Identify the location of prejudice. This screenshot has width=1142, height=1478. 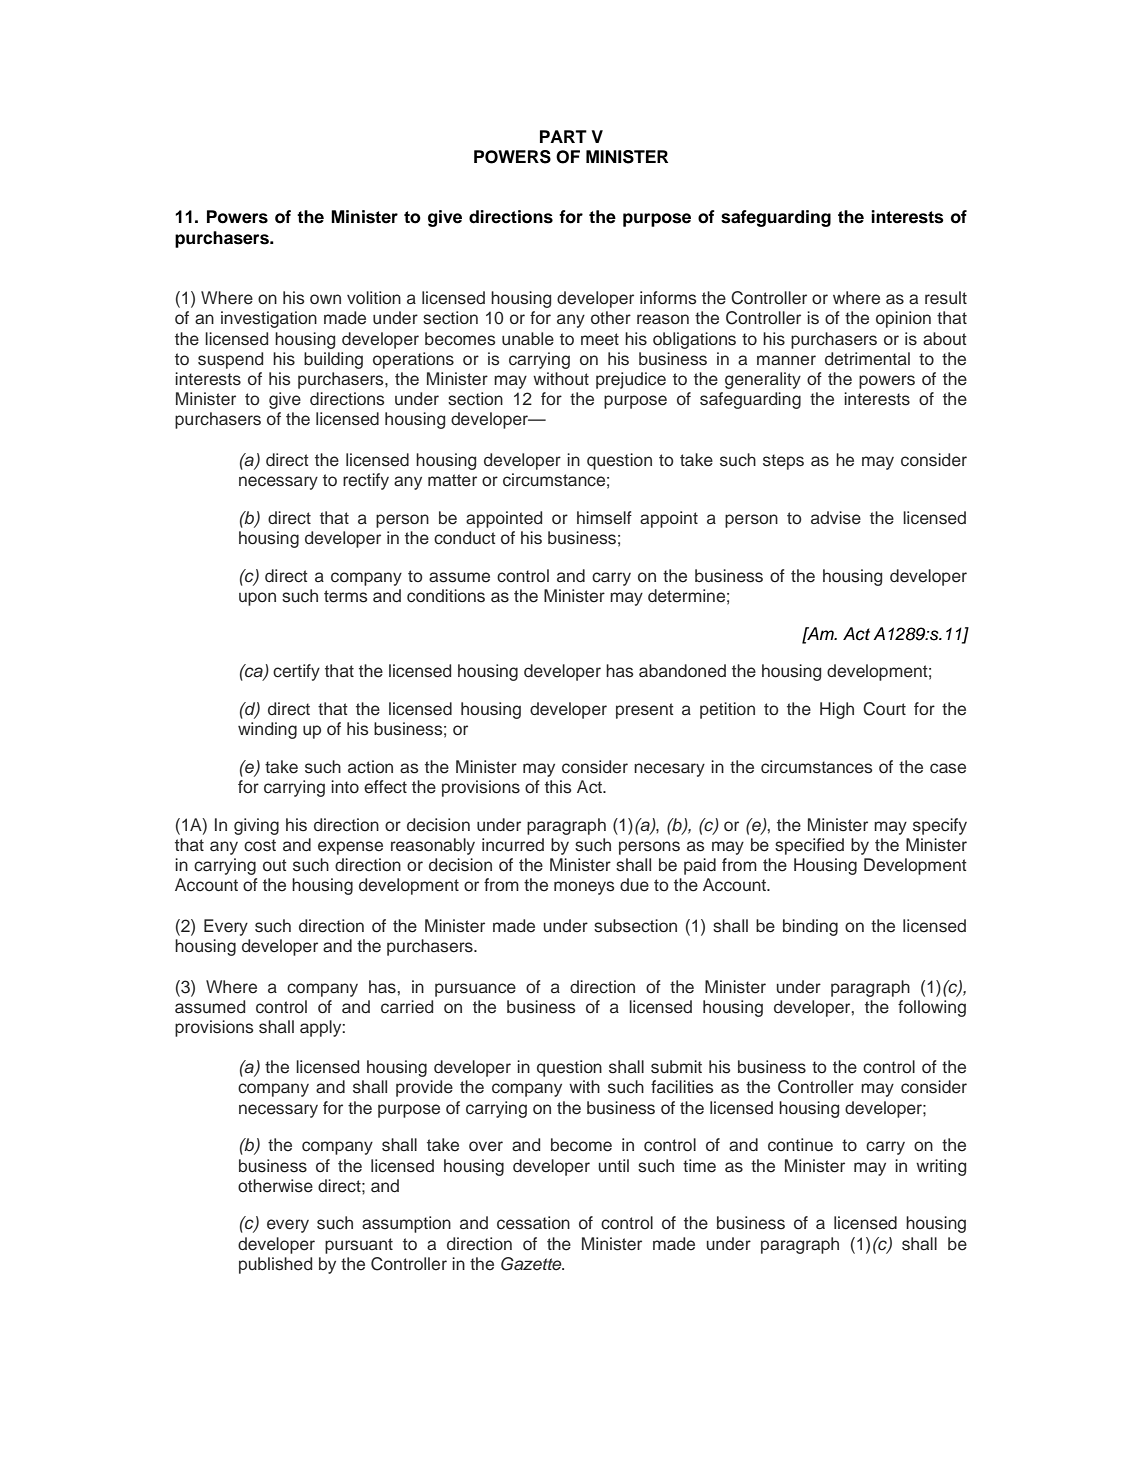
(631, 380).
